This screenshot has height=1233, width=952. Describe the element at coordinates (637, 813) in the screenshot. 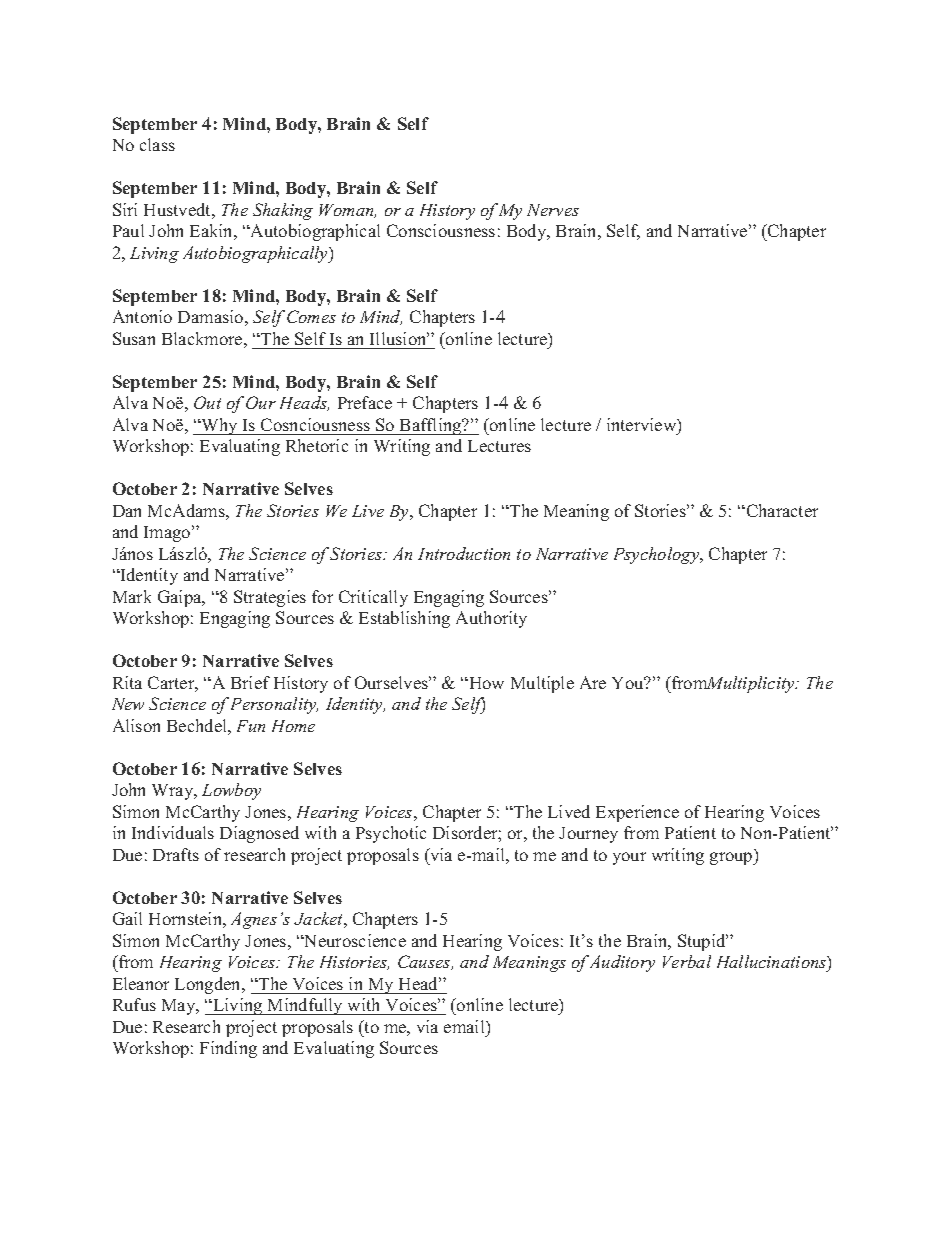

I see `Experience` at that location.
